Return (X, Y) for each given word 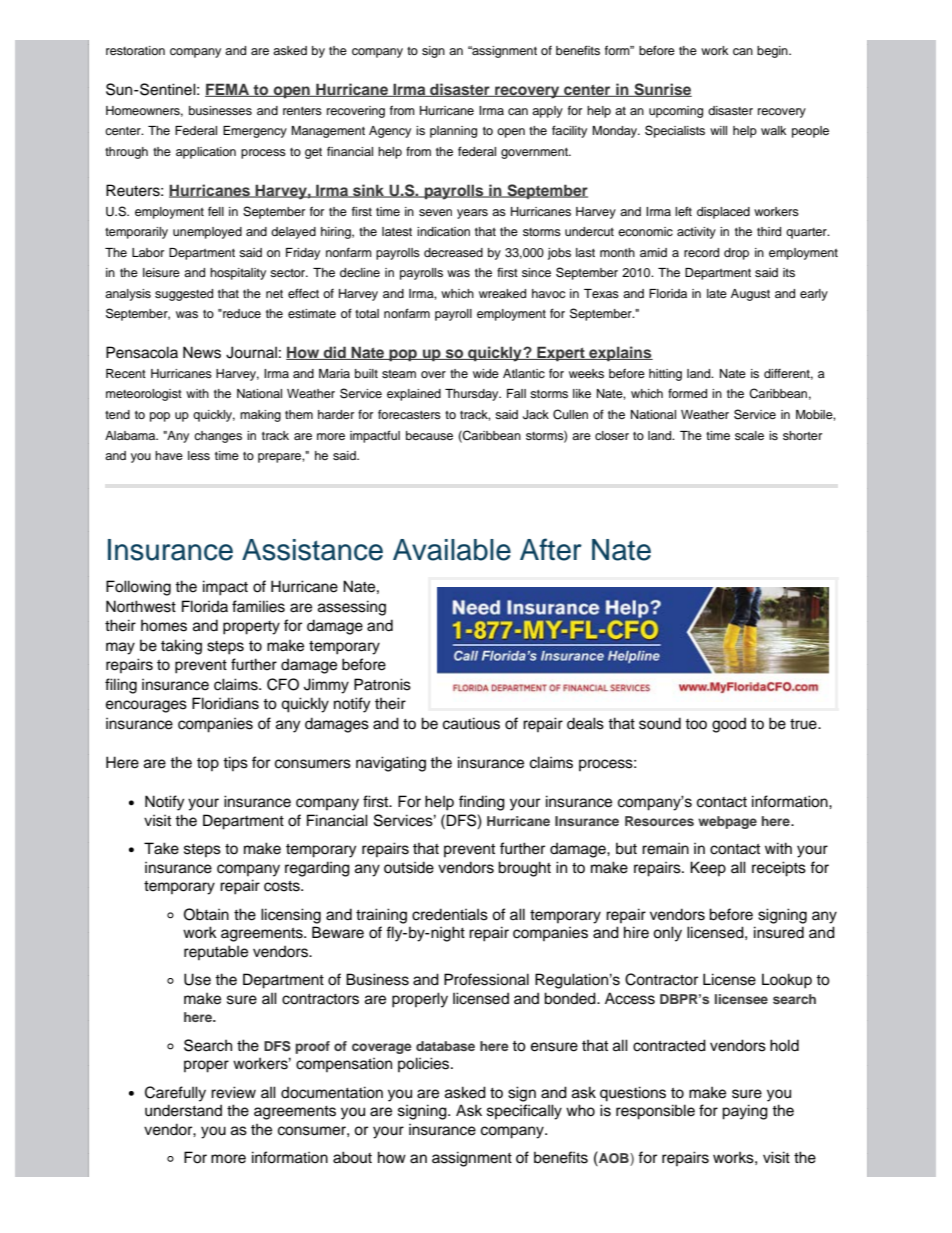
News (202, 352)
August (750, 295)
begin (773, 52)
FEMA (228, 90)
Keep (708, 868)
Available (452, 550)
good (729, 725)
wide (486, 373)
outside (409, 867)
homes (164, 626)
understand (183, 1110)
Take (161, 848)
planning (453, 132)
